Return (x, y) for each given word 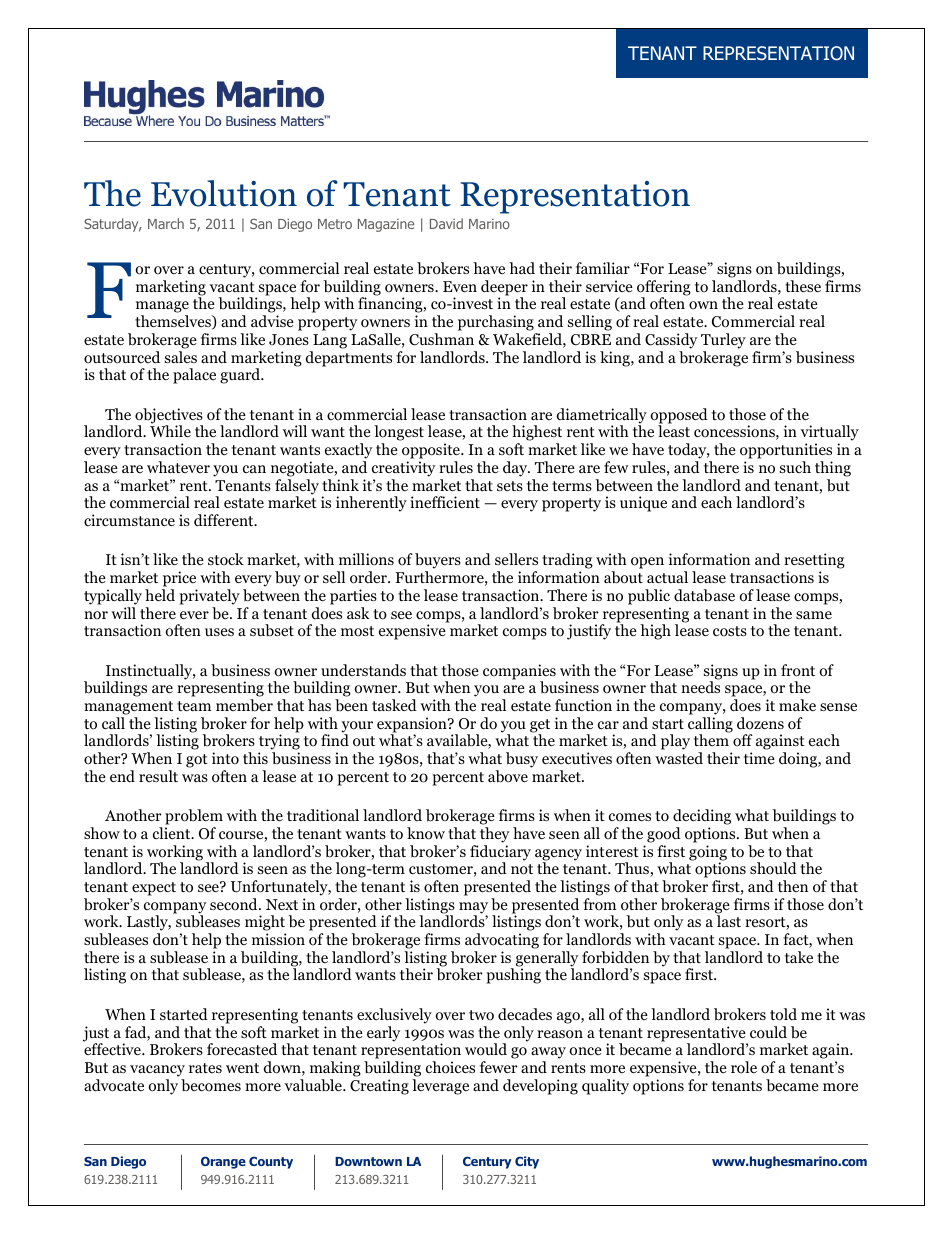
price (179, 579)
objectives (169, 417)
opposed (679, 417)
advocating (502, 941)
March (166, 223)
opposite (432, 452)
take (799, 957)
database (704, 595)
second (235, 904)
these (803, 286)
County (271, 1162)
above (508, 776)
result (158, 776)
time (759, 758)
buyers (438, 562)
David (446, 223)
